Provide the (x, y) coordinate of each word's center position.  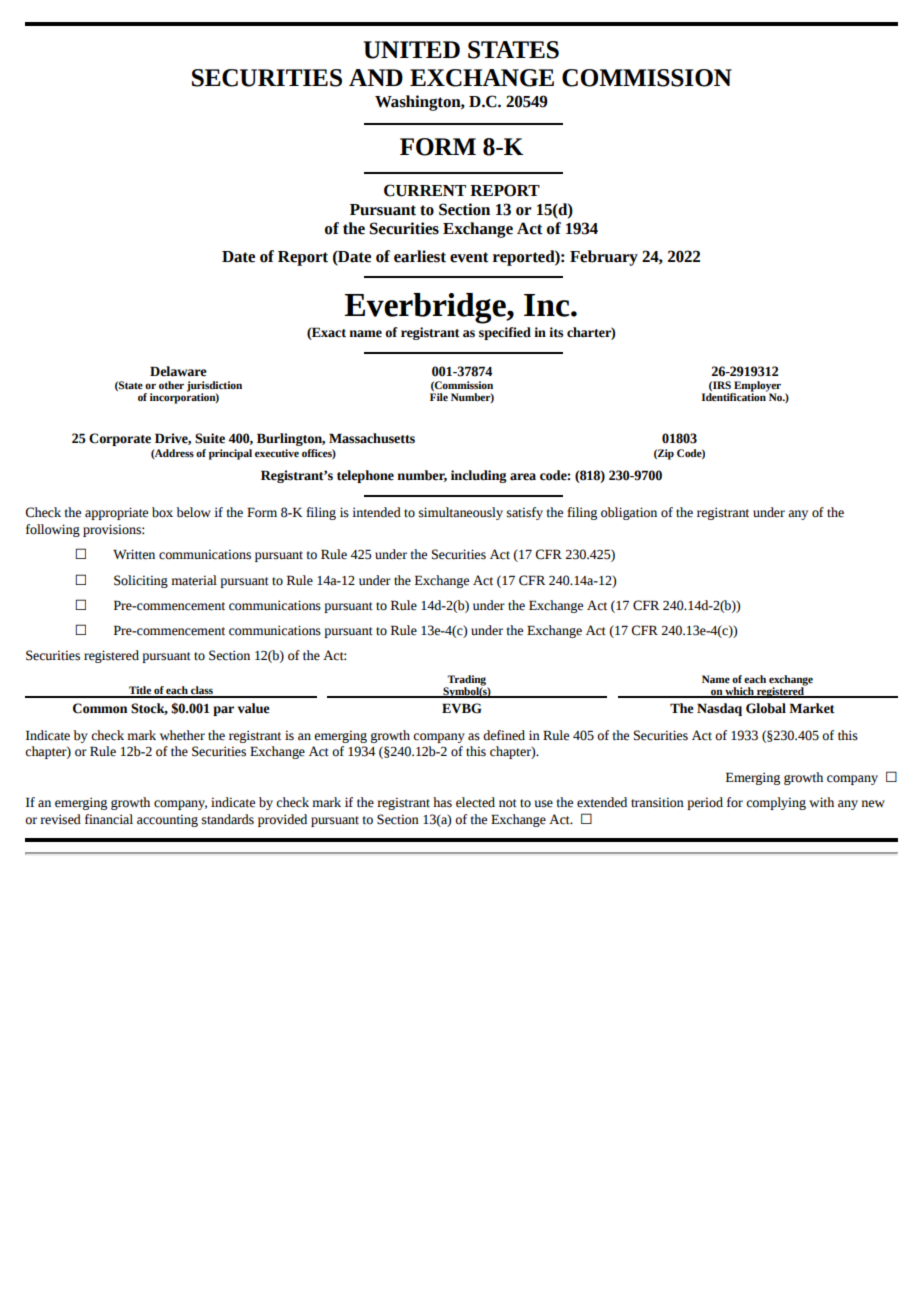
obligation (629, 513)
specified (505, 333)
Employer (756, 387)
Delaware (178, 371)
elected (475, 802)
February (604, 258)
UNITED (411, 50)
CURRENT (425, 190)
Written (134, 554)
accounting (167, 820)
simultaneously (461, 513)
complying (776, 803)
